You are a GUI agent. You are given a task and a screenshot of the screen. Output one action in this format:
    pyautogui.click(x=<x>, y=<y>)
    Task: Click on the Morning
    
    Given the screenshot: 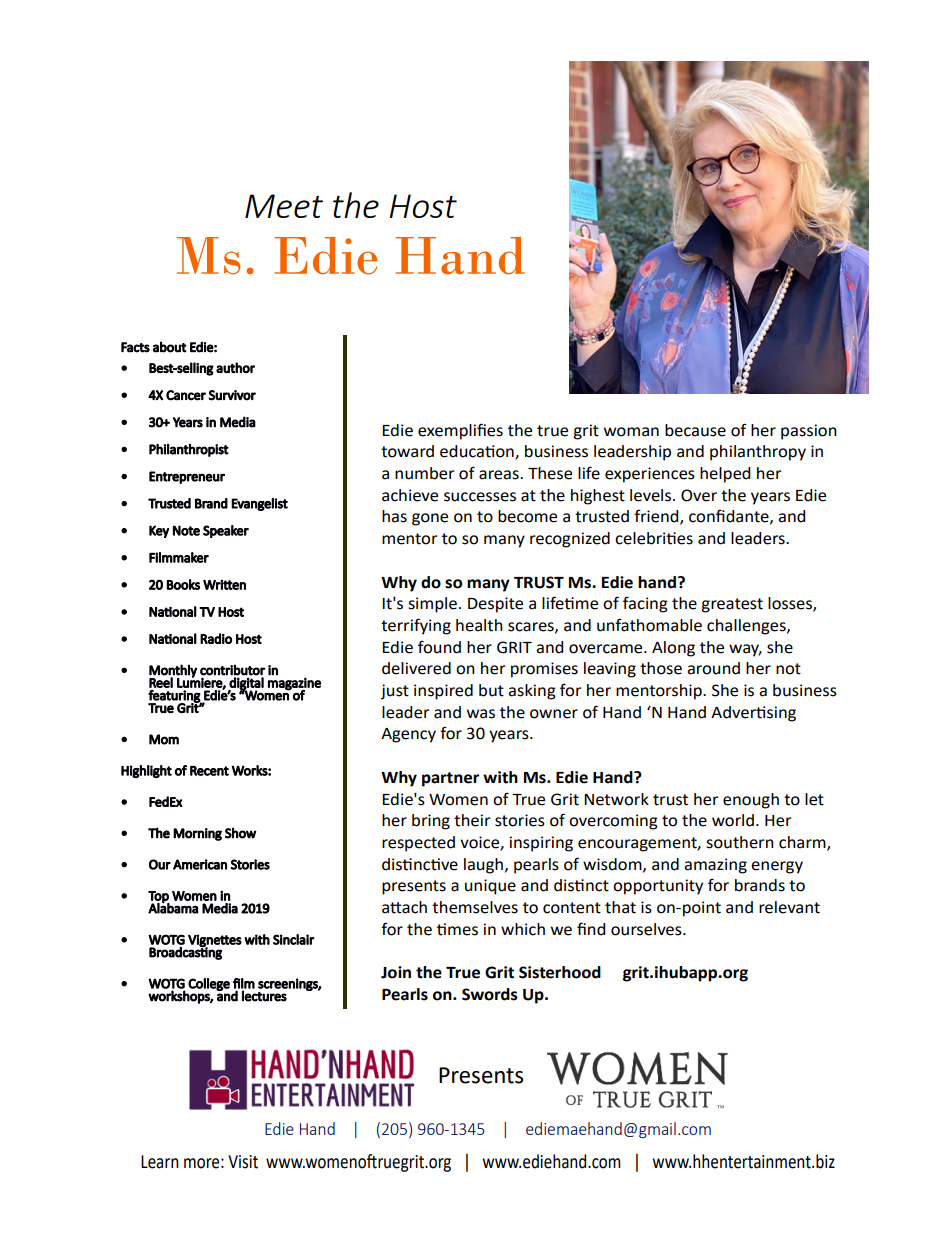 What is the action you would take?
    pyautogui.click(x=197, y=834)
